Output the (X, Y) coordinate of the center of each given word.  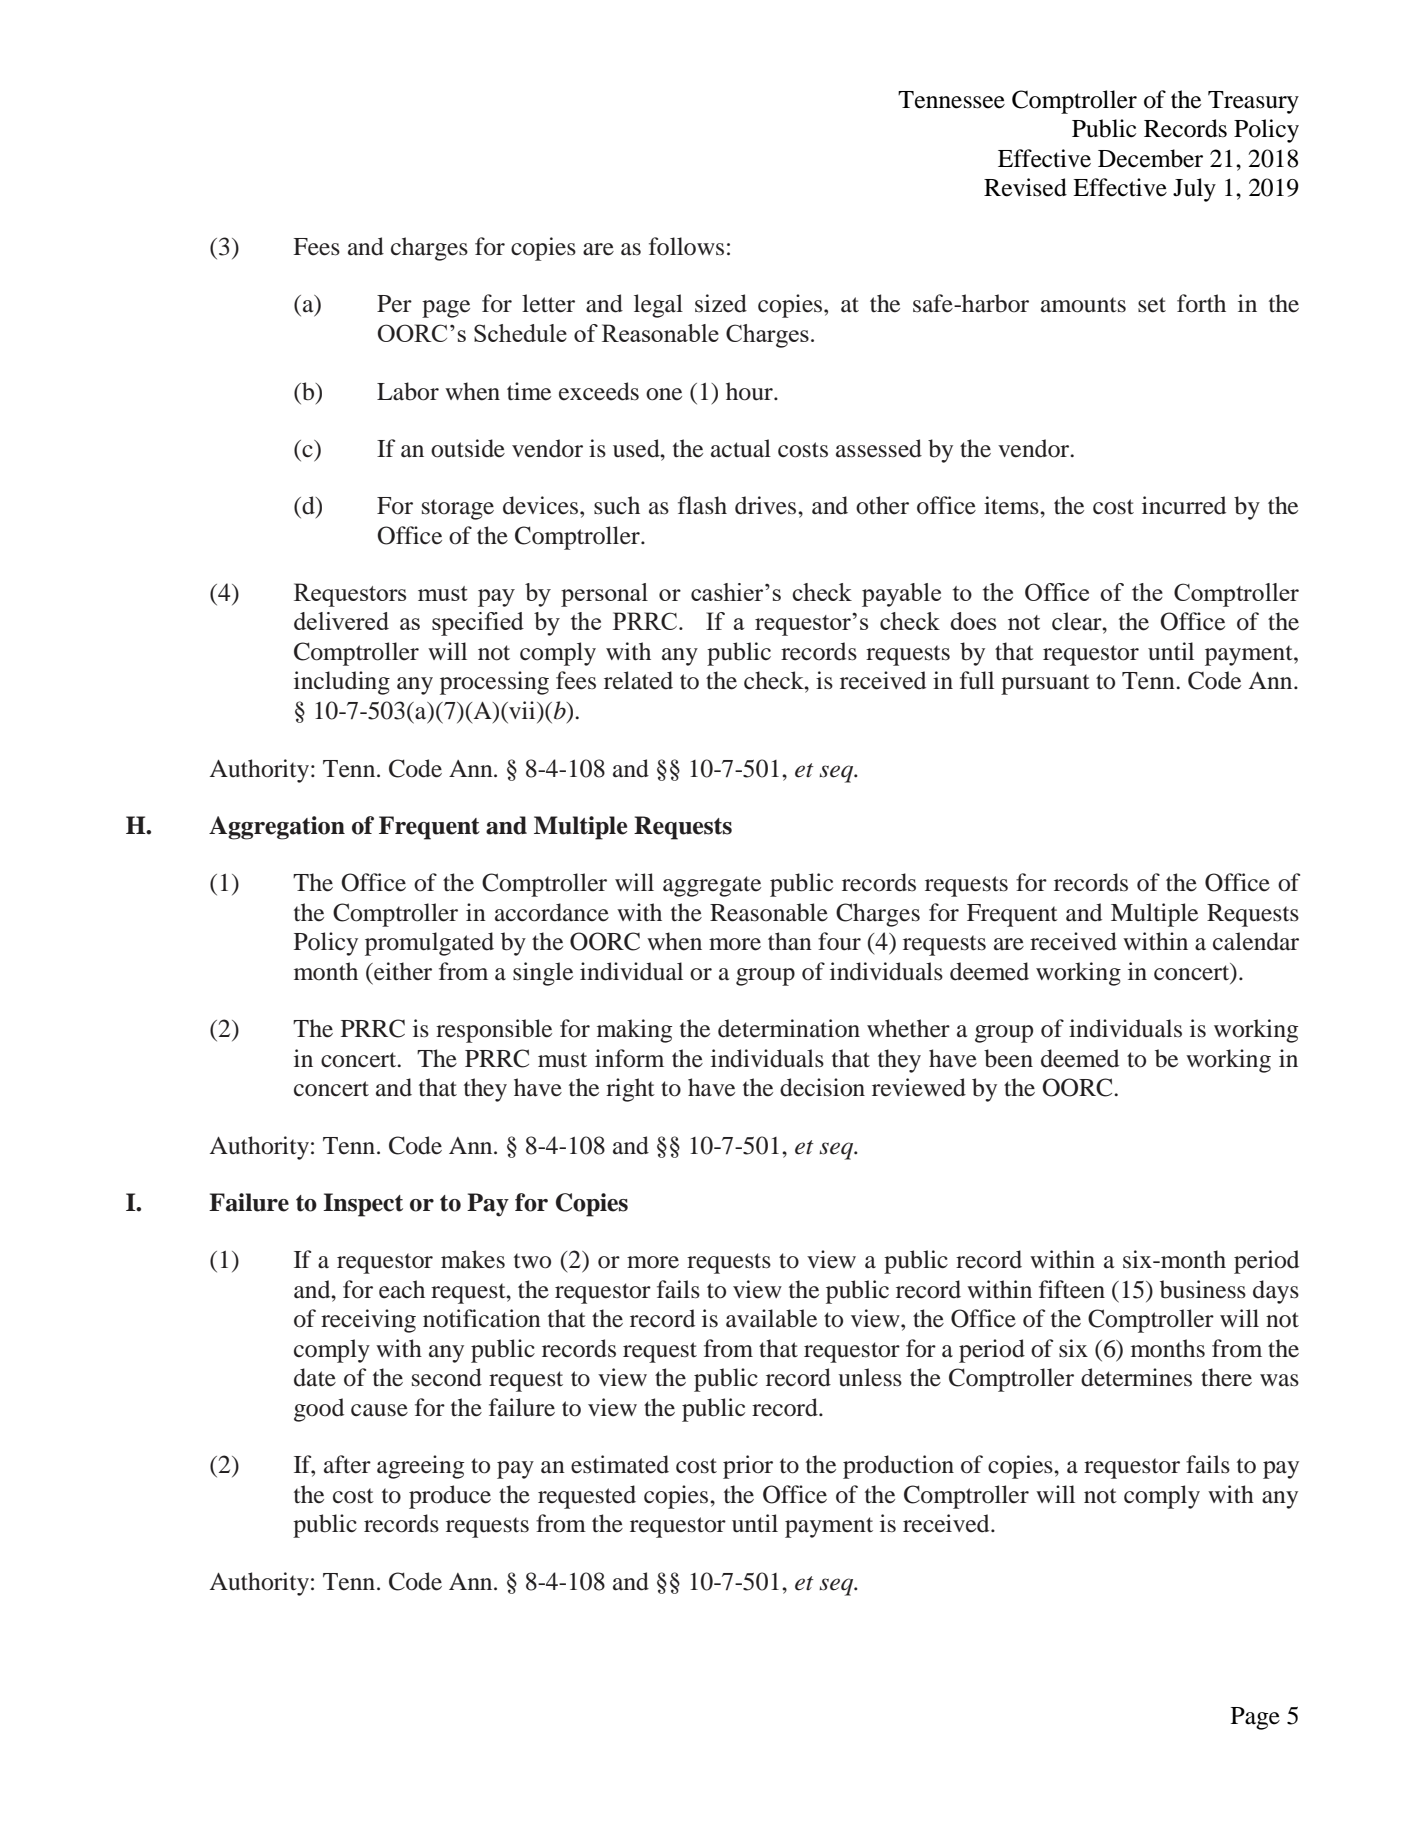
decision (822, 1087)
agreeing (420, 1467)
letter (548, 303)
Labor (408, 391)
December (1150, 158)
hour (750, 391)
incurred (1184, 505)
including (342, 683)
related (638, 680)
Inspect (363, 1205)
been (1008, 1058)
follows (686, 246)
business (1203, 1289)
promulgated (429, 944)
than (790, 941)
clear (1078, 621)
